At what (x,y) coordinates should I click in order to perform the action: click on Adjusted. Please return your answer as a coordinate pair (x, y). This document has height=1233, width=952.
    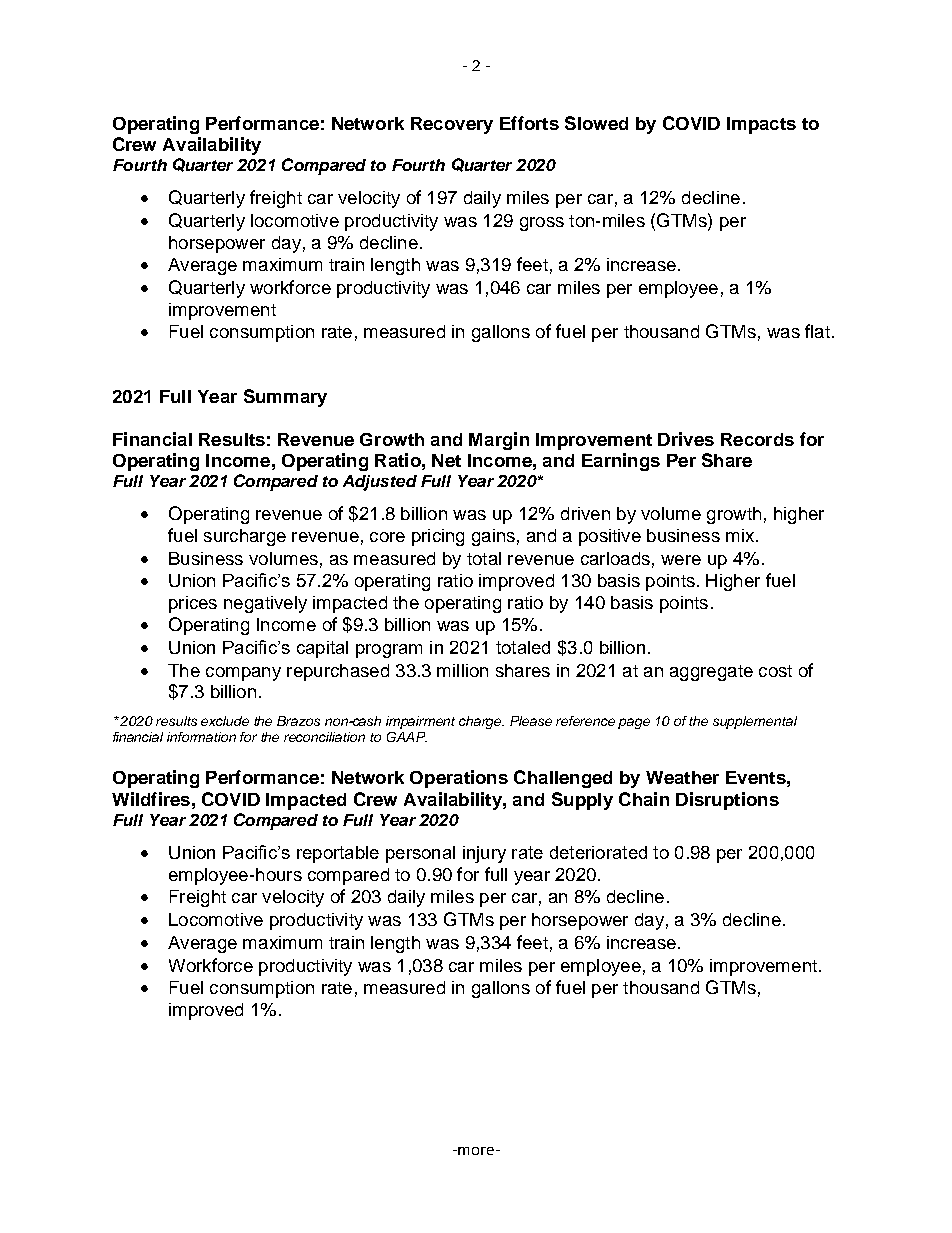
    Looking at the image, I should click on (380, 483).
